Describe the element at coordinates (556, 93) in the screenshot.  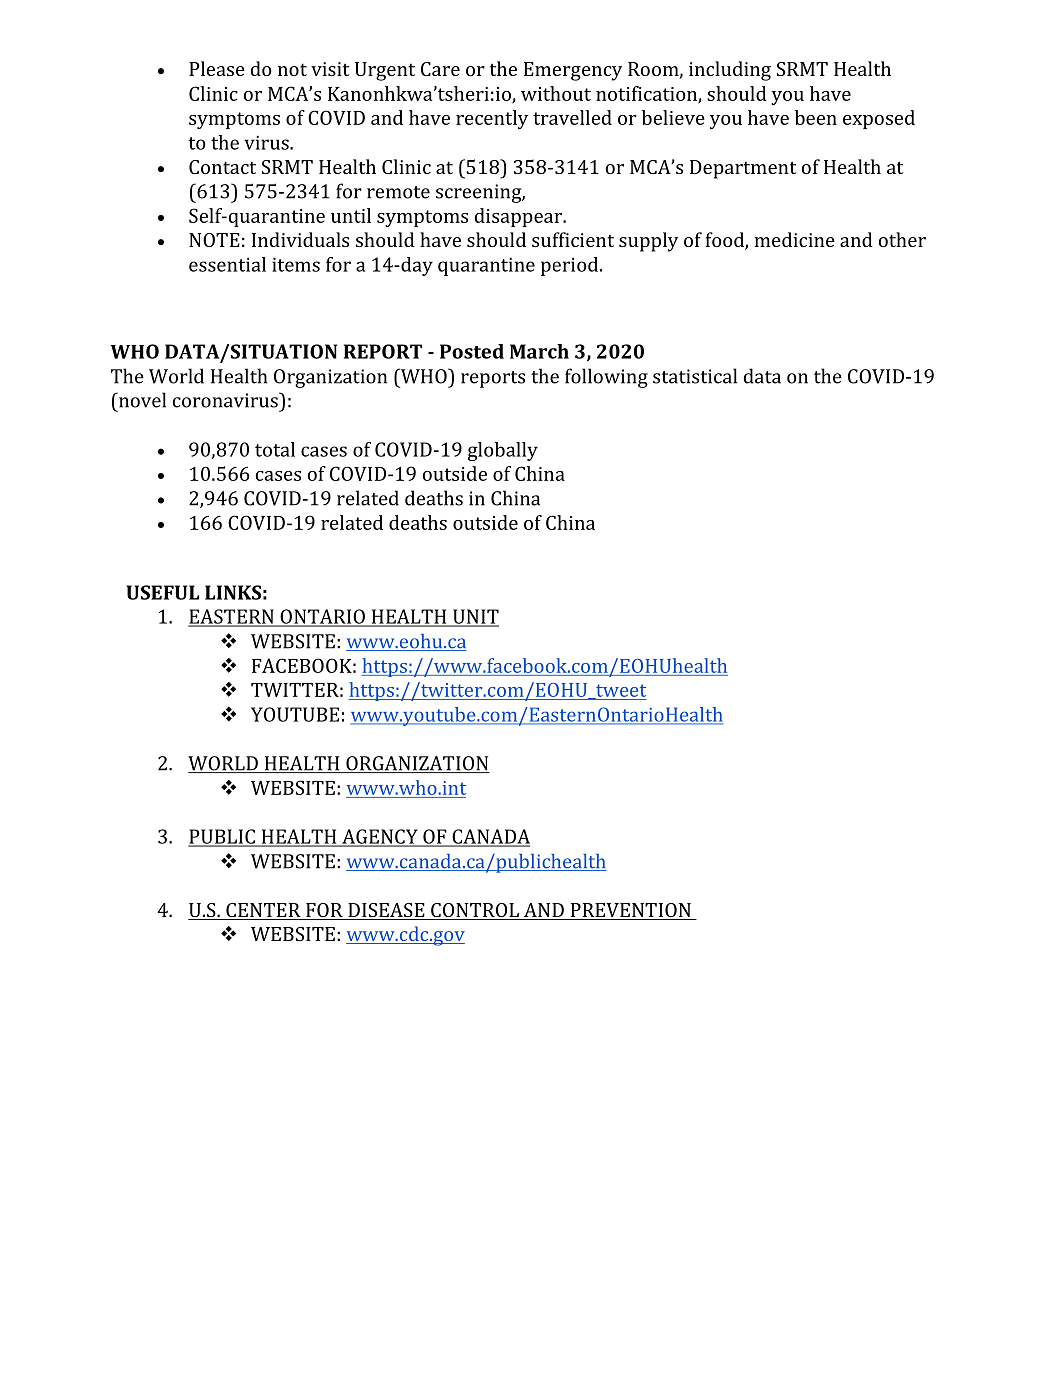
I see `without` at that location.
